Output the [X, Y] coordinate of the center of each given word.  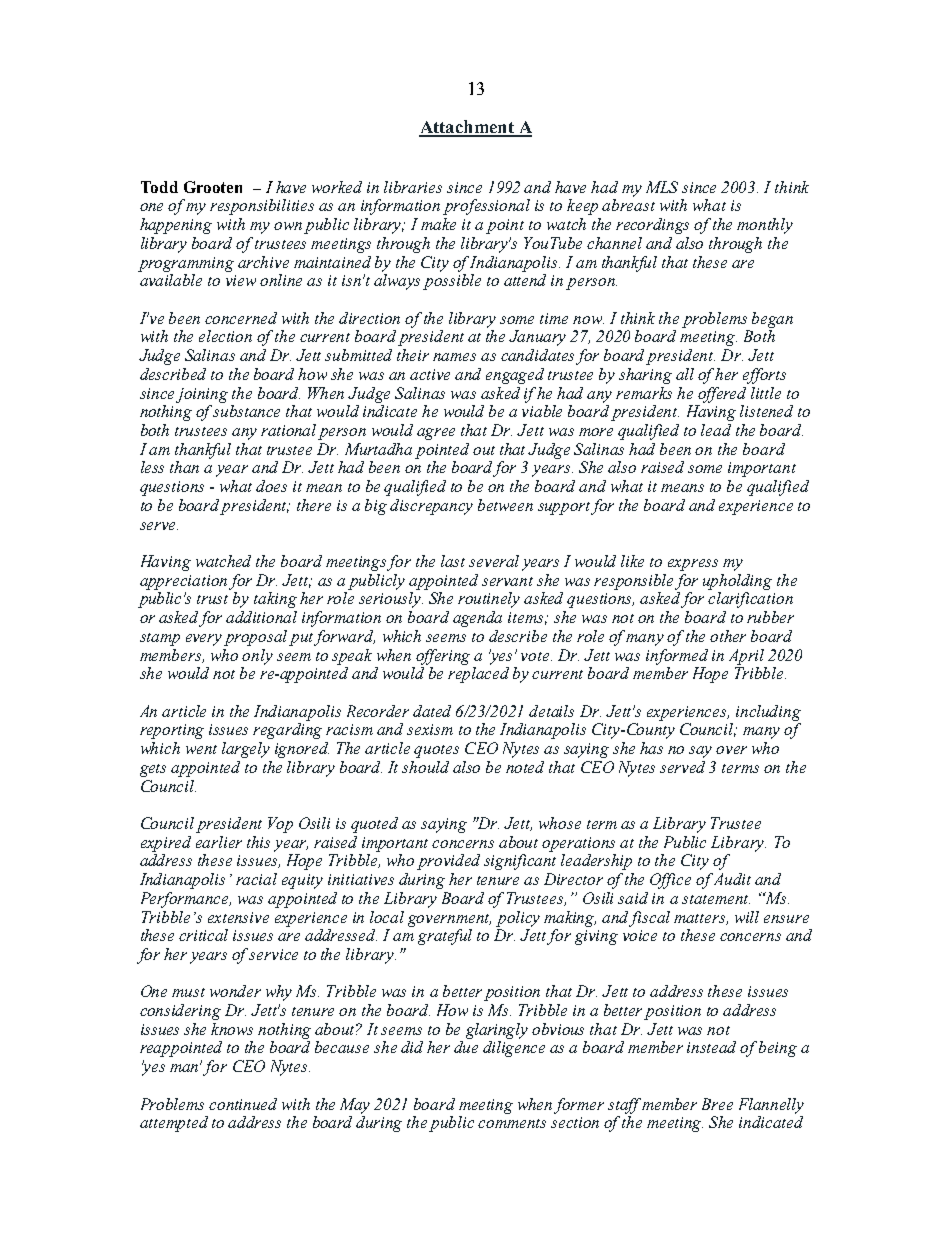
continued [243, 1104]
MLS [662, 187]
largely [246, 750]
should [425, 767]
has [651, 748]
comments [512, 1123]
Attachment [467, 128]
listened [766, 411]
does [271, 486]
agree [436, 434]
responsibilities [262, 207]
